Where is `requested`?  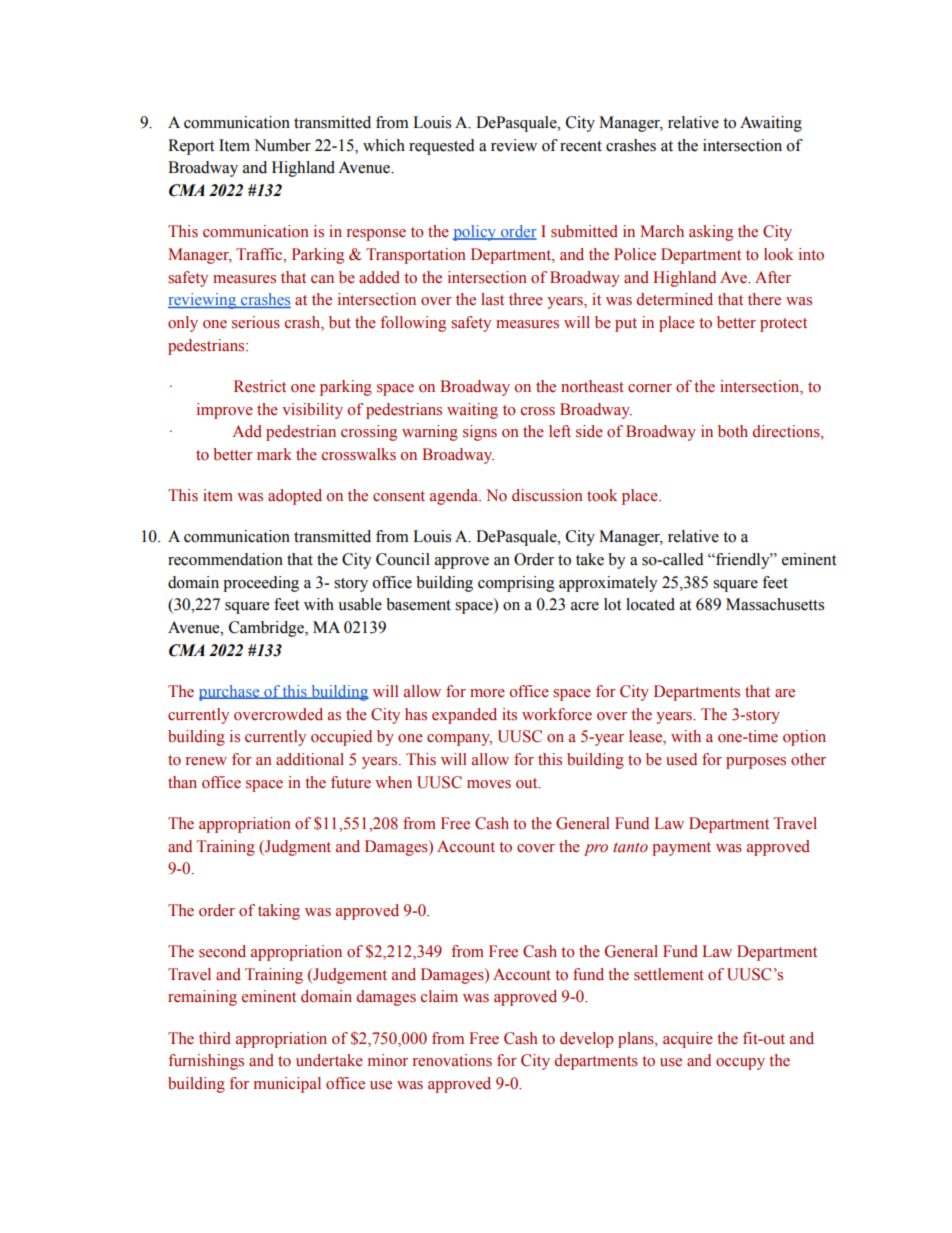 requested is located at coordinates (442, 147).
